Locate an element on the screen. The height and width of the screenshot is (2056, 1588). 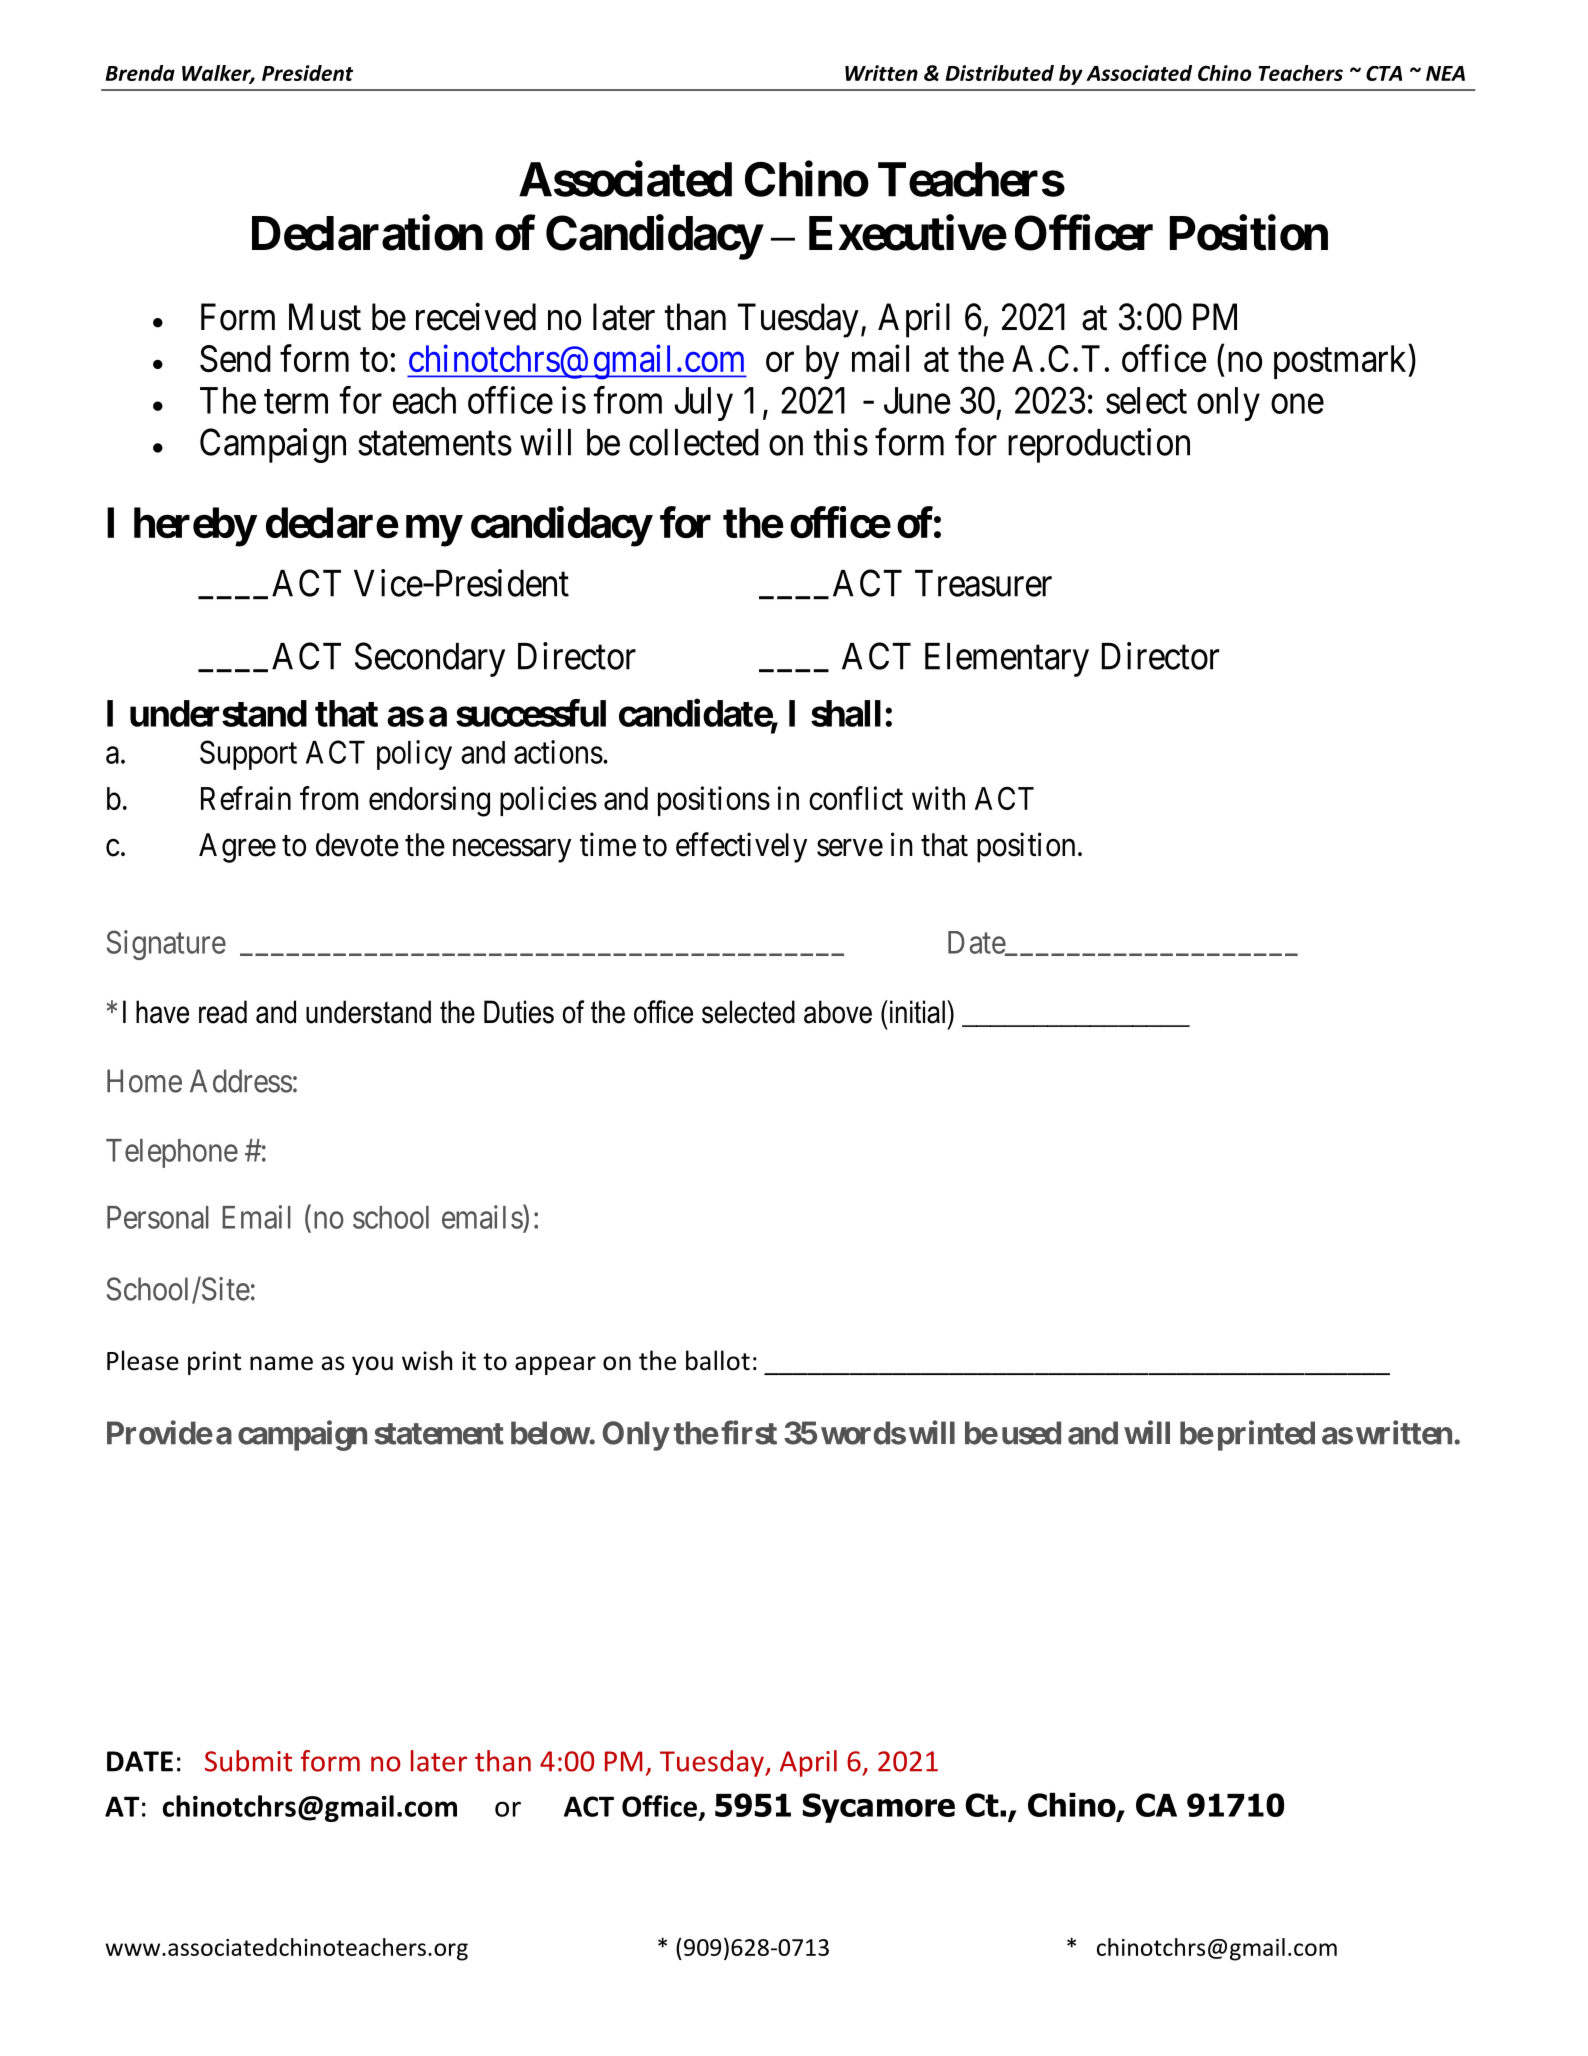
Personal is located at coordinates (158, 1217).
